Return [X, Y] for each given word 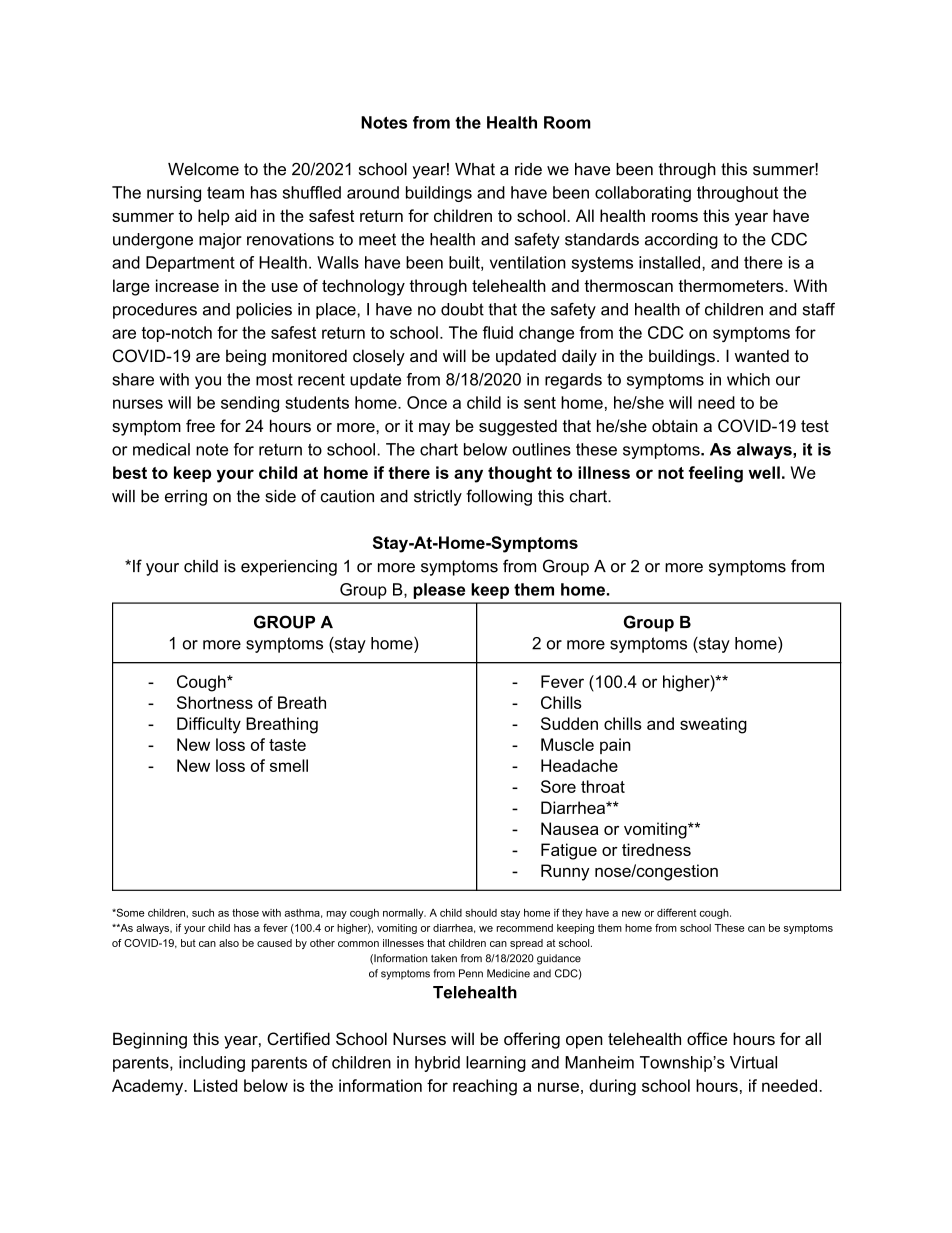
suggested [518, 427]
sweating [713, 725]
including [212, 1064]
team [225, 193]
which [748, 379]
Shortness [215, 702]
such [203, 913]
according [681, 241]
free [200, 425]
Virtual [753, 1062]
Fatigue [569, 851]
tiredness [656, 849]
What [475, 169]
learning [496, 1064]
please [439, 591]
